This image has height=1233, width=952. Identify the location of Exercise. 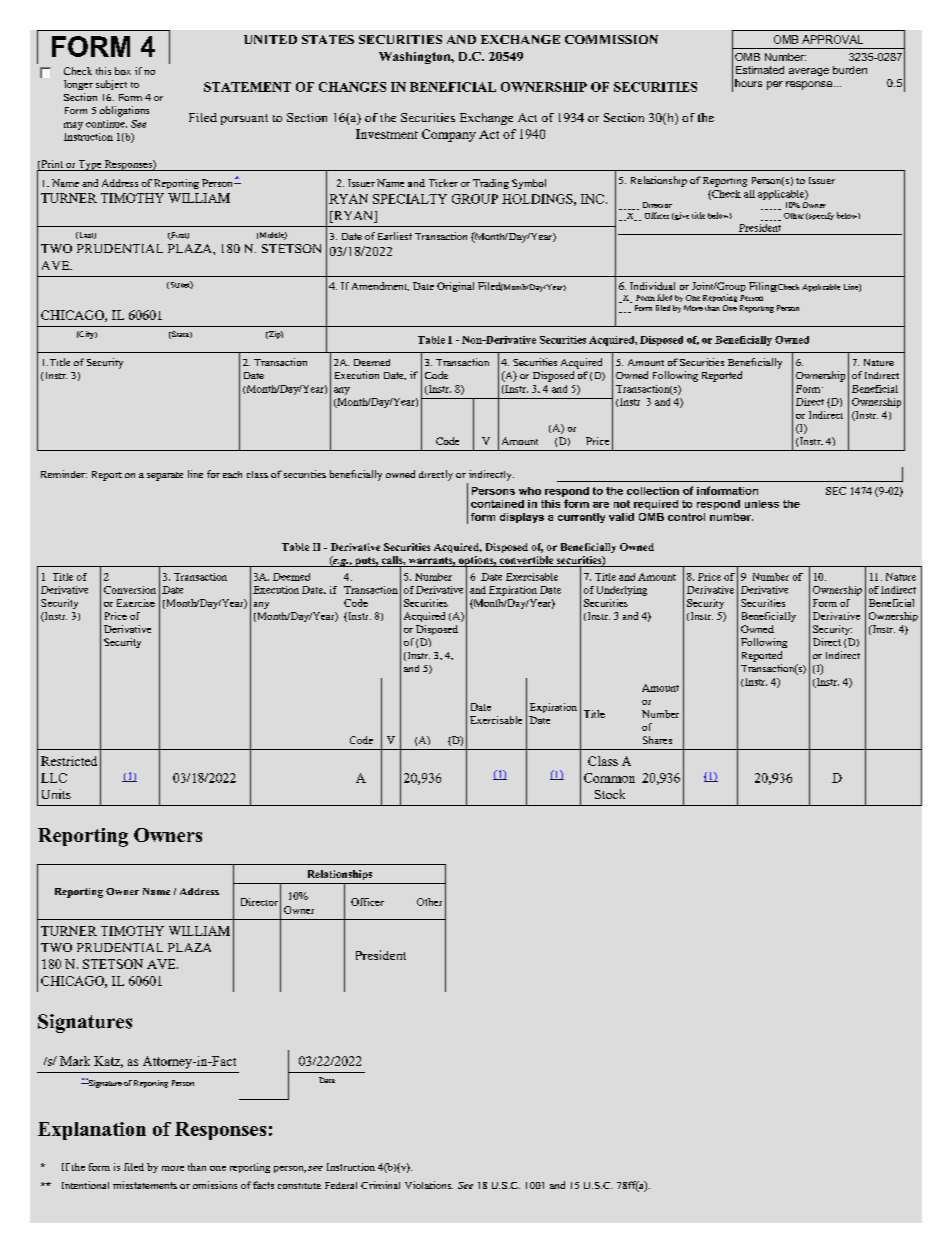
(136, 603).
